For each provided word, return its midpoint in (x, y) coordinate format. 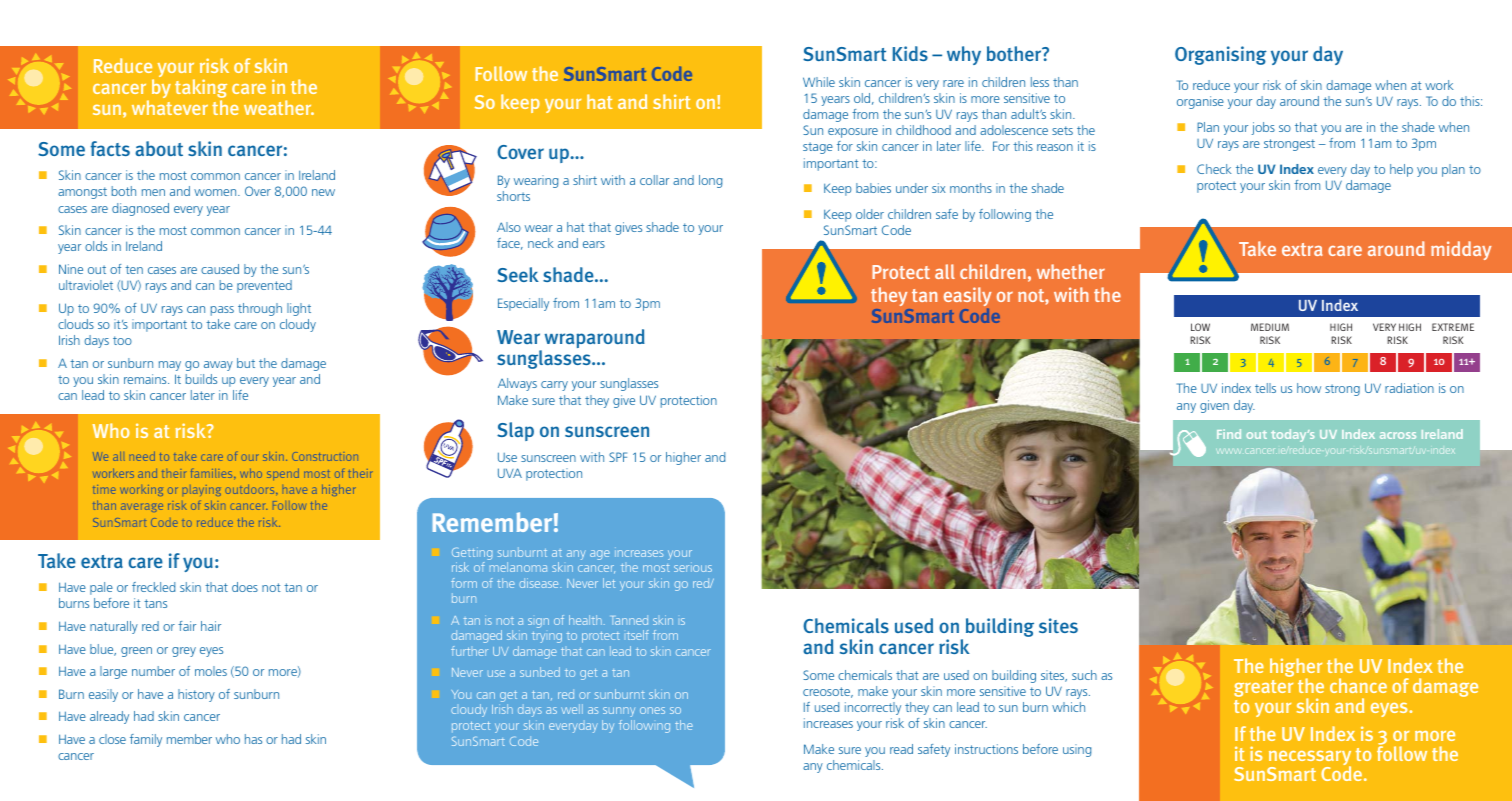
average (142, 507)
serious (693, 567)
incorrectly (873, 708)
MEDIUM (1270, 327)
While (819, 82)
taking (201, 90)
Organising (1221, 55)
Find (1229, 434)
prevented (264, 286)
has (253, 739)
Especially (523, 304)
